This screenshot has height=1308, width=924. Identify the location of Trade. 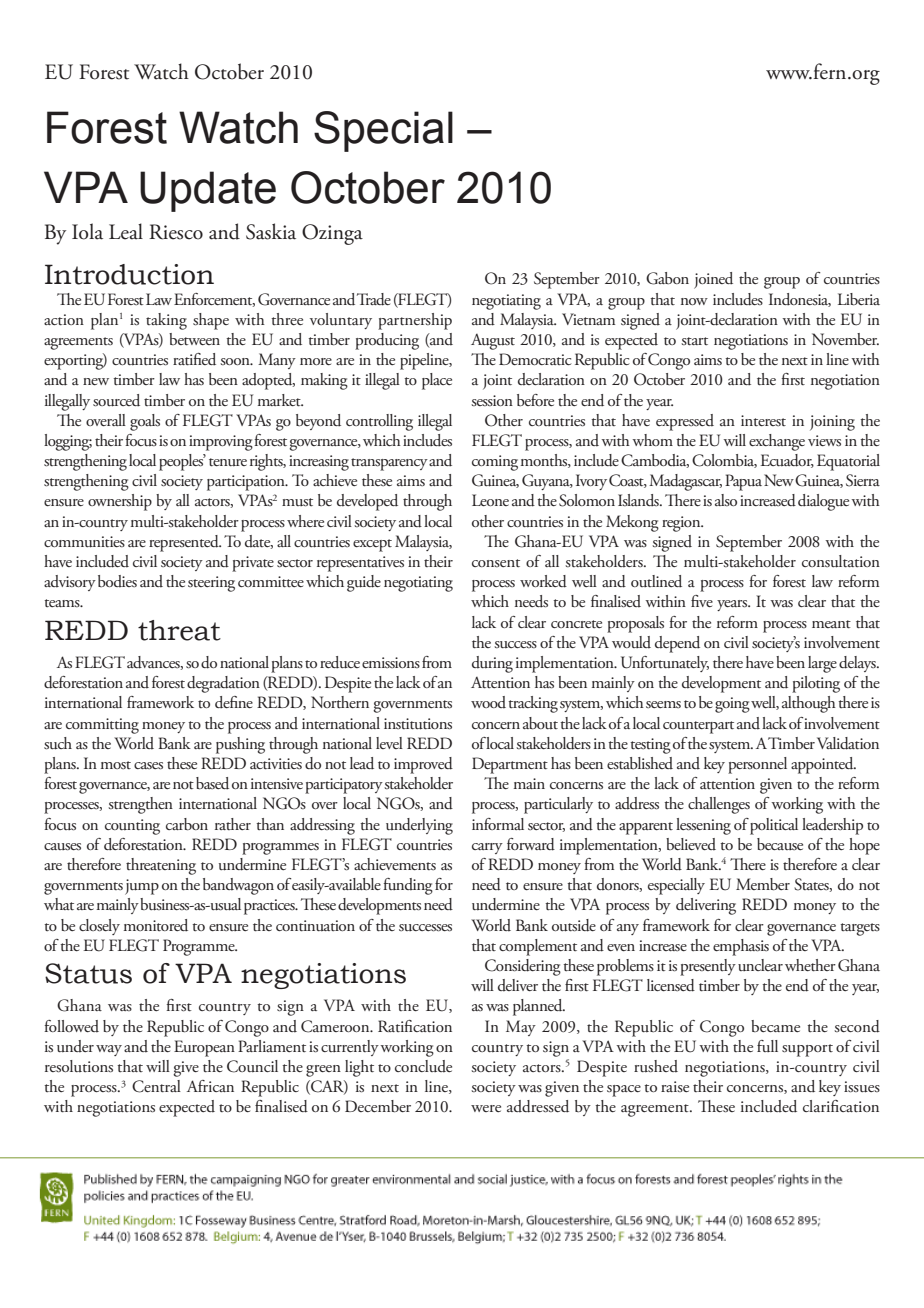
(374, 299).
